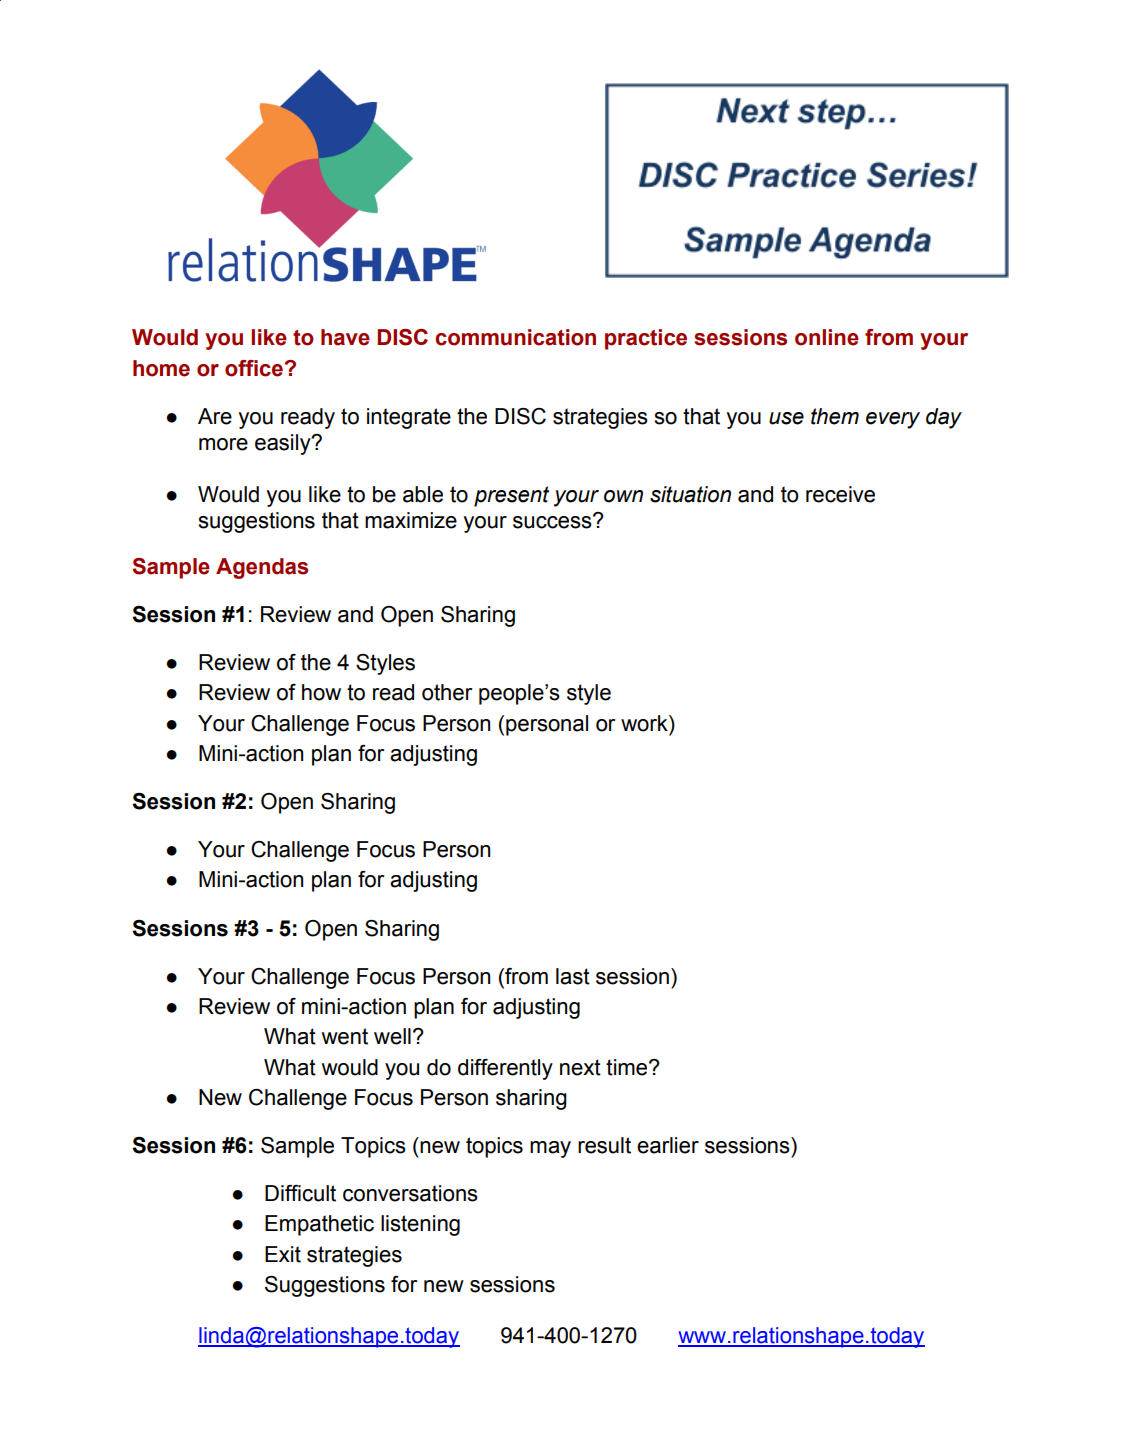  Describe the element at coordinates (511, 496) in the document. I see `present` at that location.
